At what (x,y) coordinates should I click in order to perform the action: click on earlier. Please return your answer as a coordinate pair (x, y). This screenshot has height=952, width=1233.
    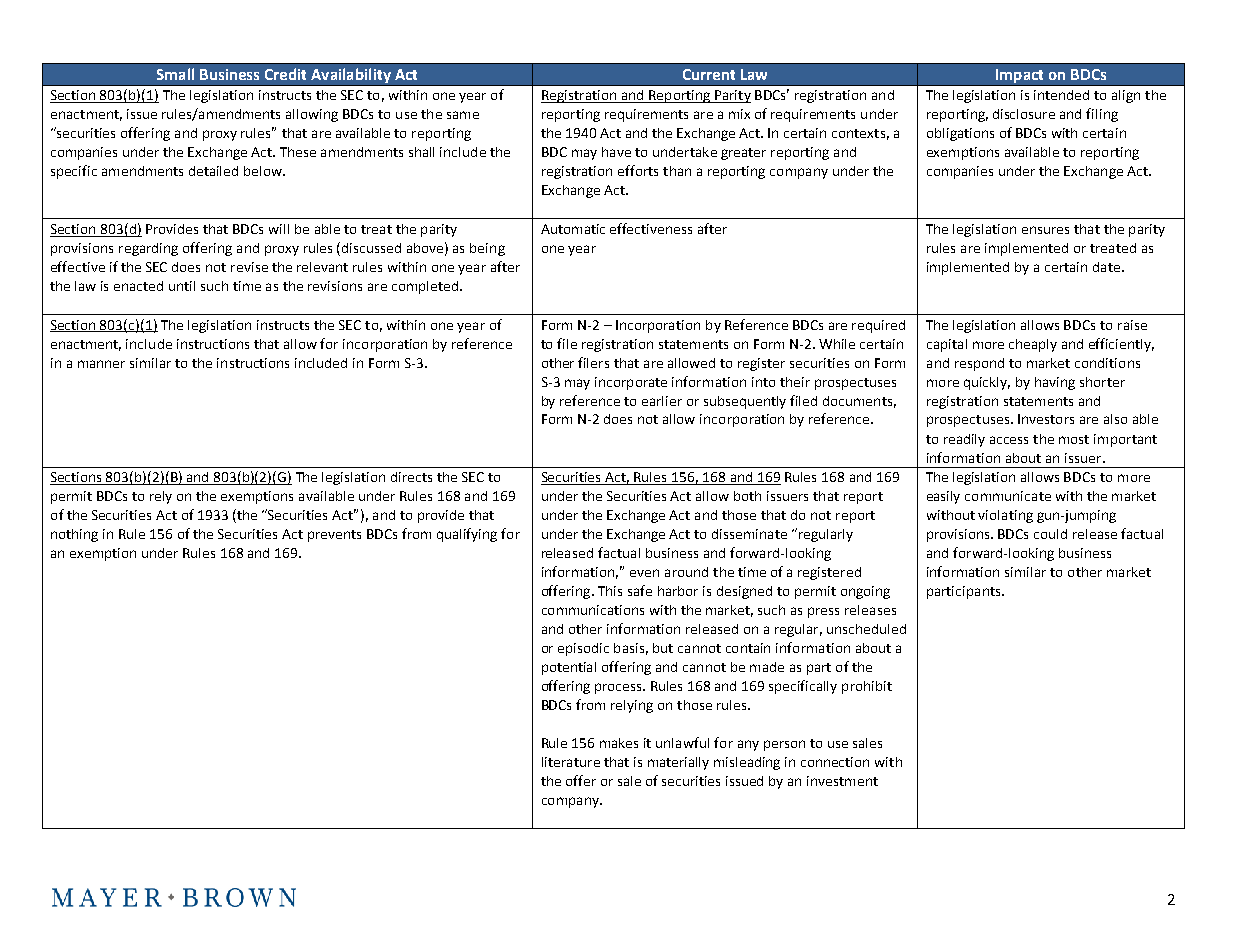
    Looking at the image, I should click on (662, 401).
